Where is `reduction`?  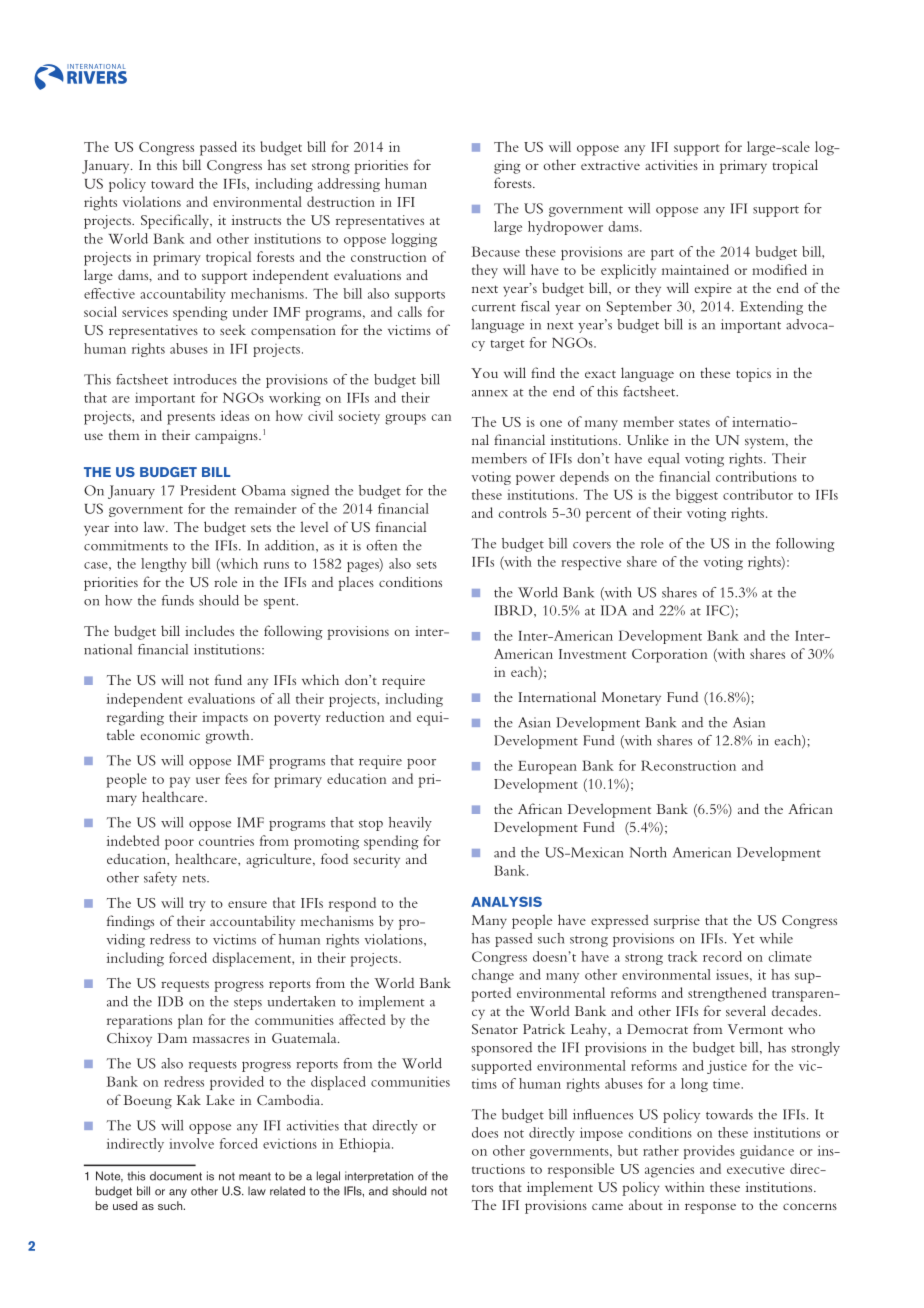 reduction is located at coordinates (355, 716).
